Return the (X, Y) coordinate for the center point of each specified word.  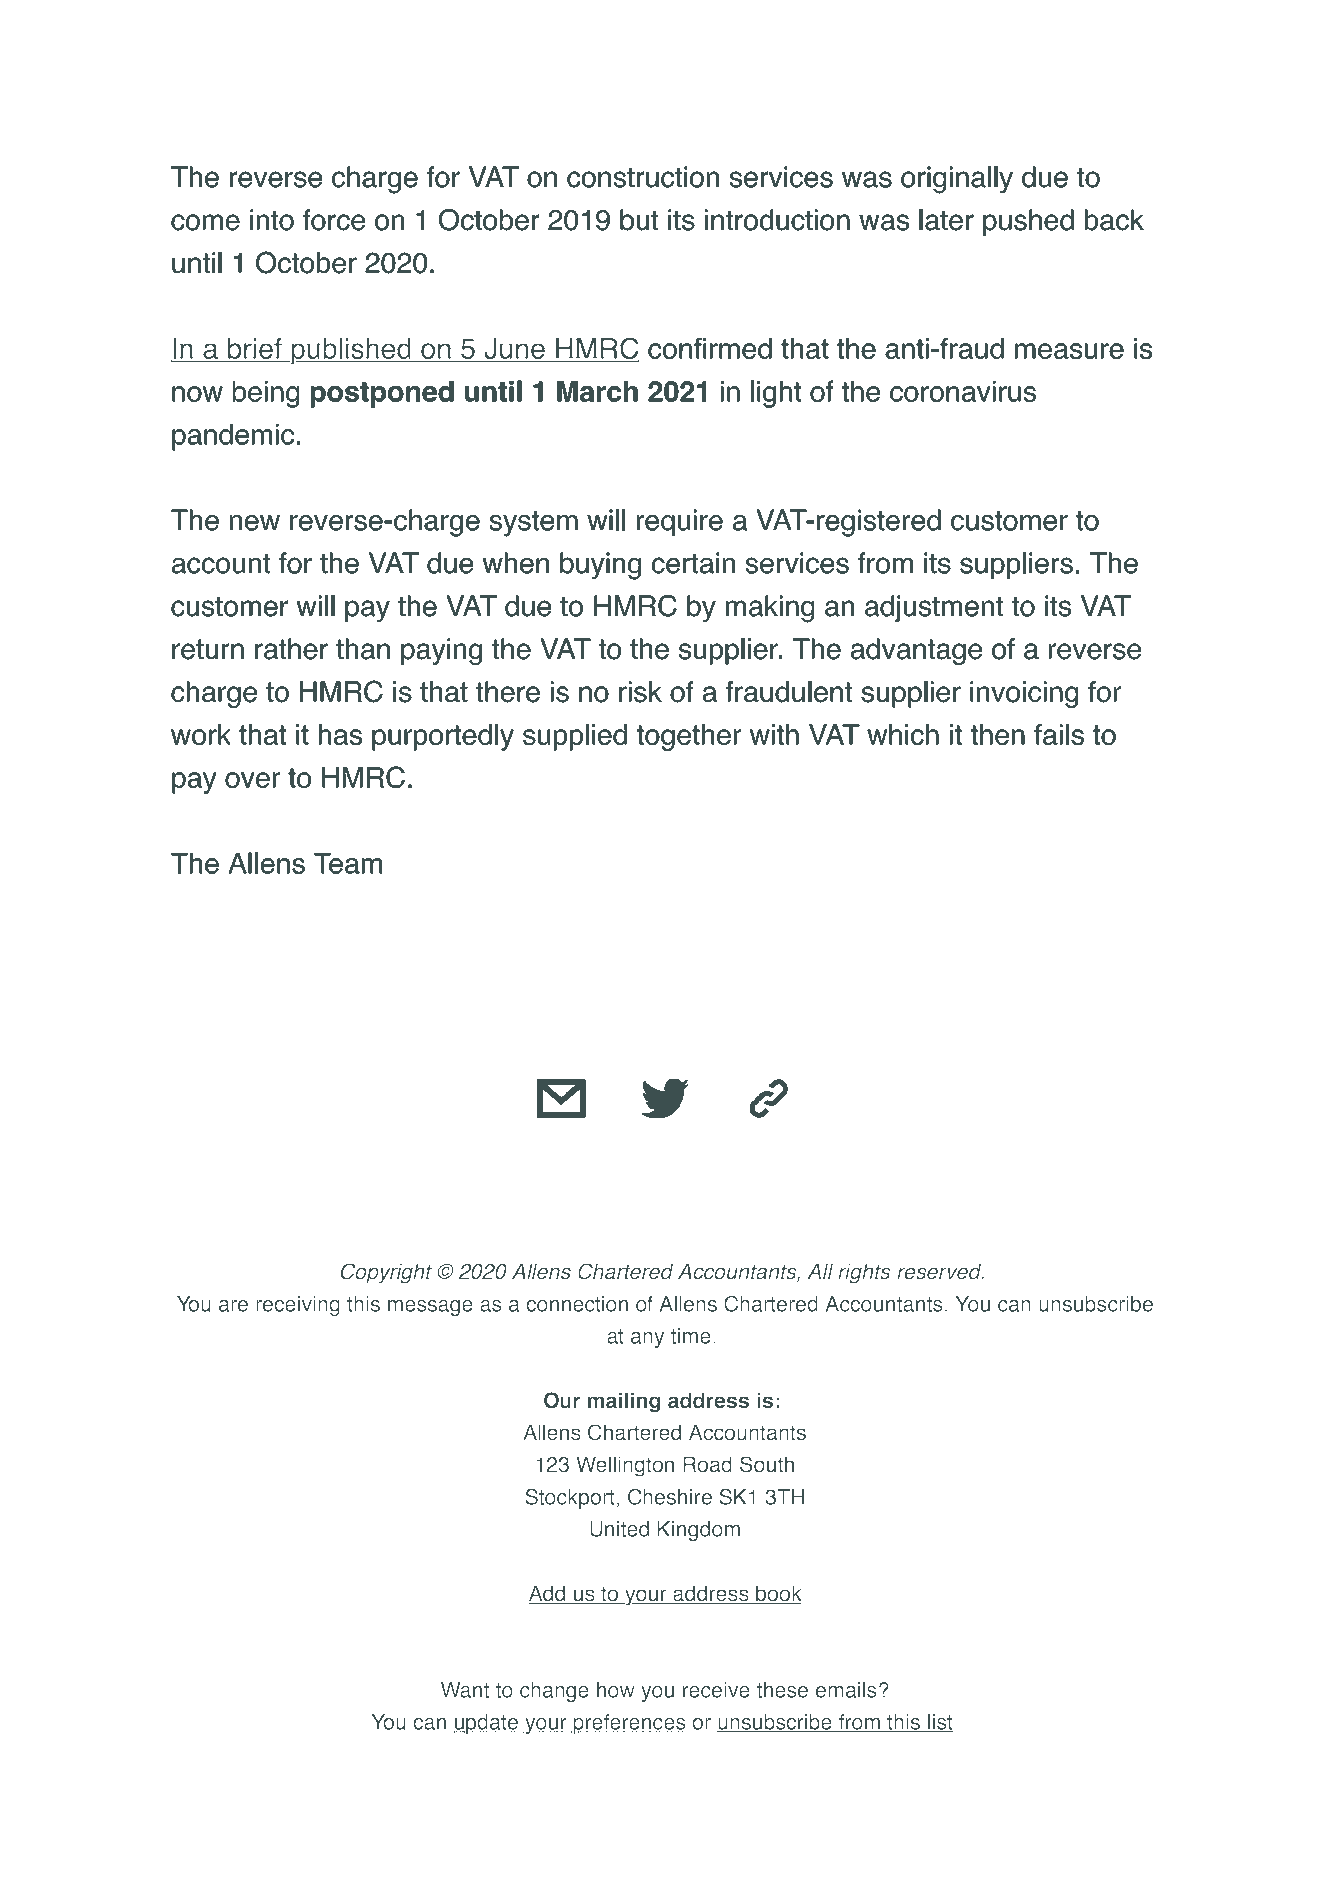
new (255, 523)
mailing (624, 1402)
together (689, 737)
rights (864, 1273)
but (639, 220)
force (334, 220)
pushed (1028, 222)
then (998, 734)
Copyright (386, 1273)
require (680, 522)
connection (577, 1304)
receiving (298, 1306)
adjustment (934, 608)
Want (465, 1690)
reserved (940, 1271)
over (252, 780)
